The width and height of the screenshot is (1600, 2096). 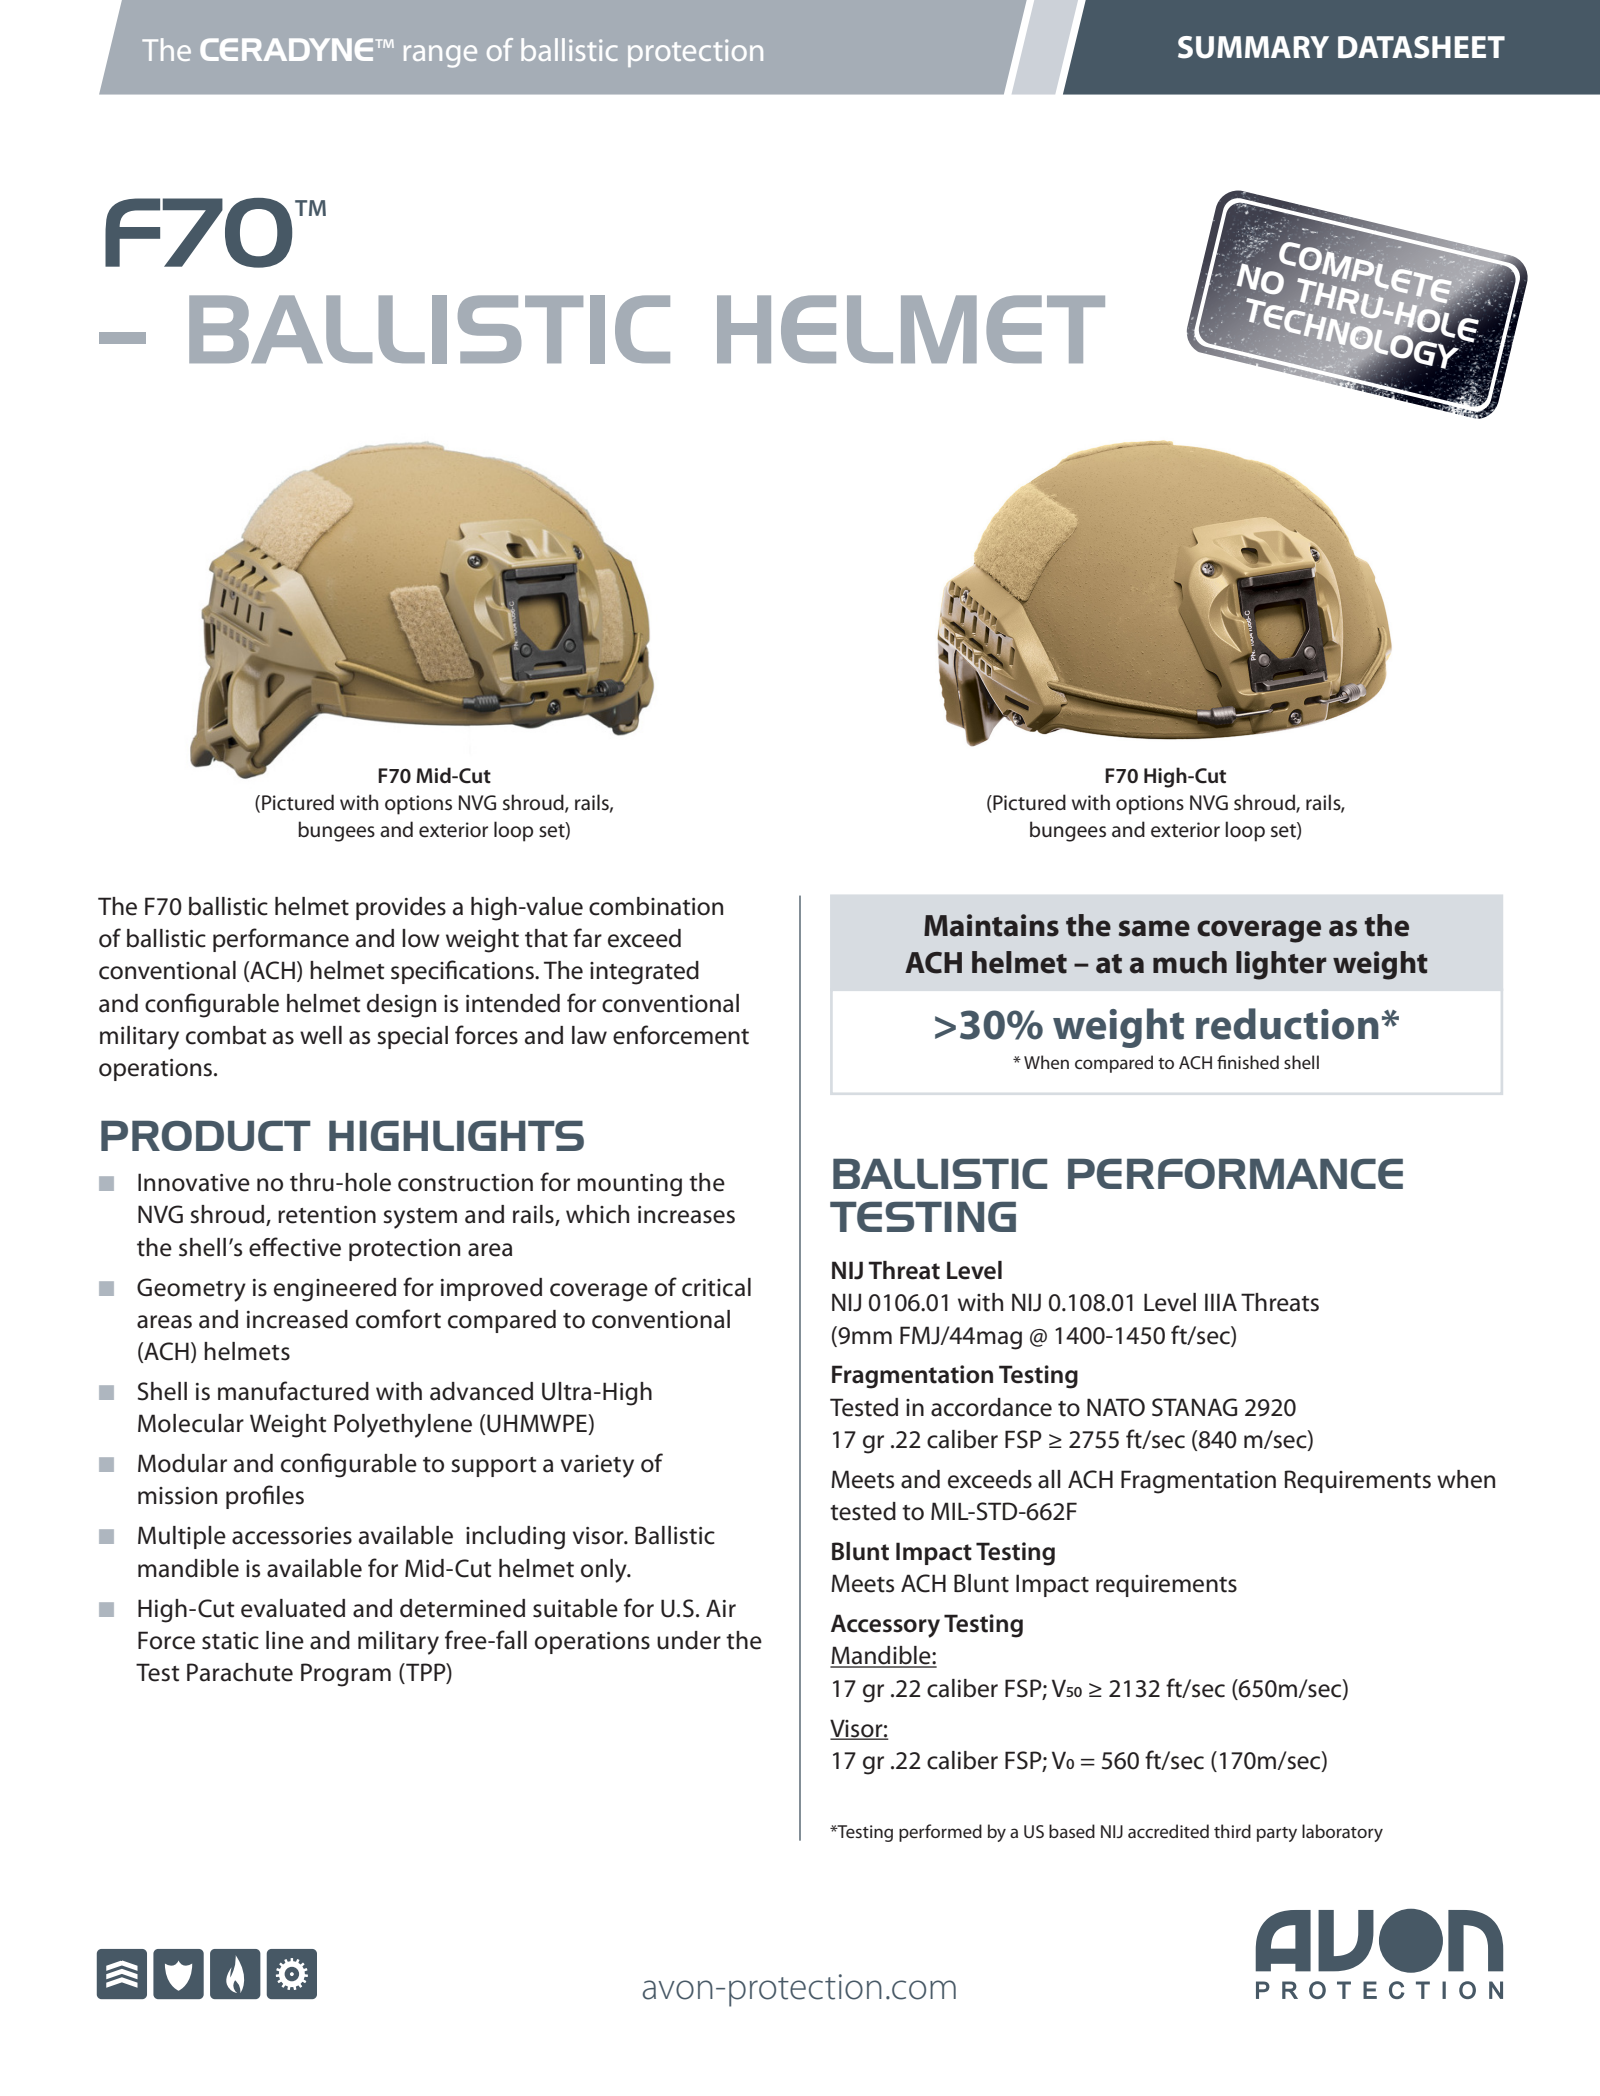 What do you see at coordinates (1154, 928) in the screenshot?
I see `same` at bounding box center [1154, 928].
